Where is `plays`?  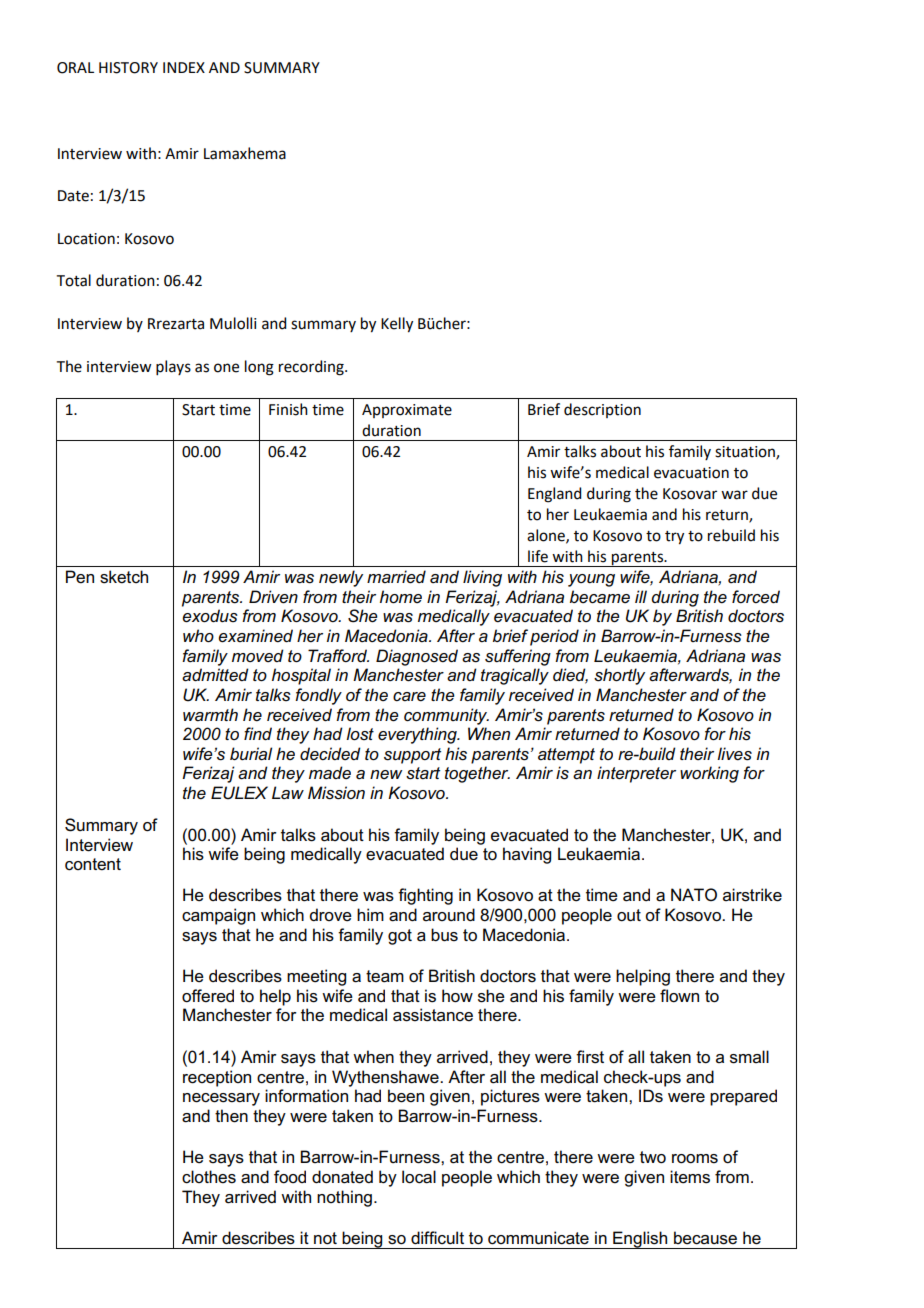 plays is located at coordinates (173, 367).
